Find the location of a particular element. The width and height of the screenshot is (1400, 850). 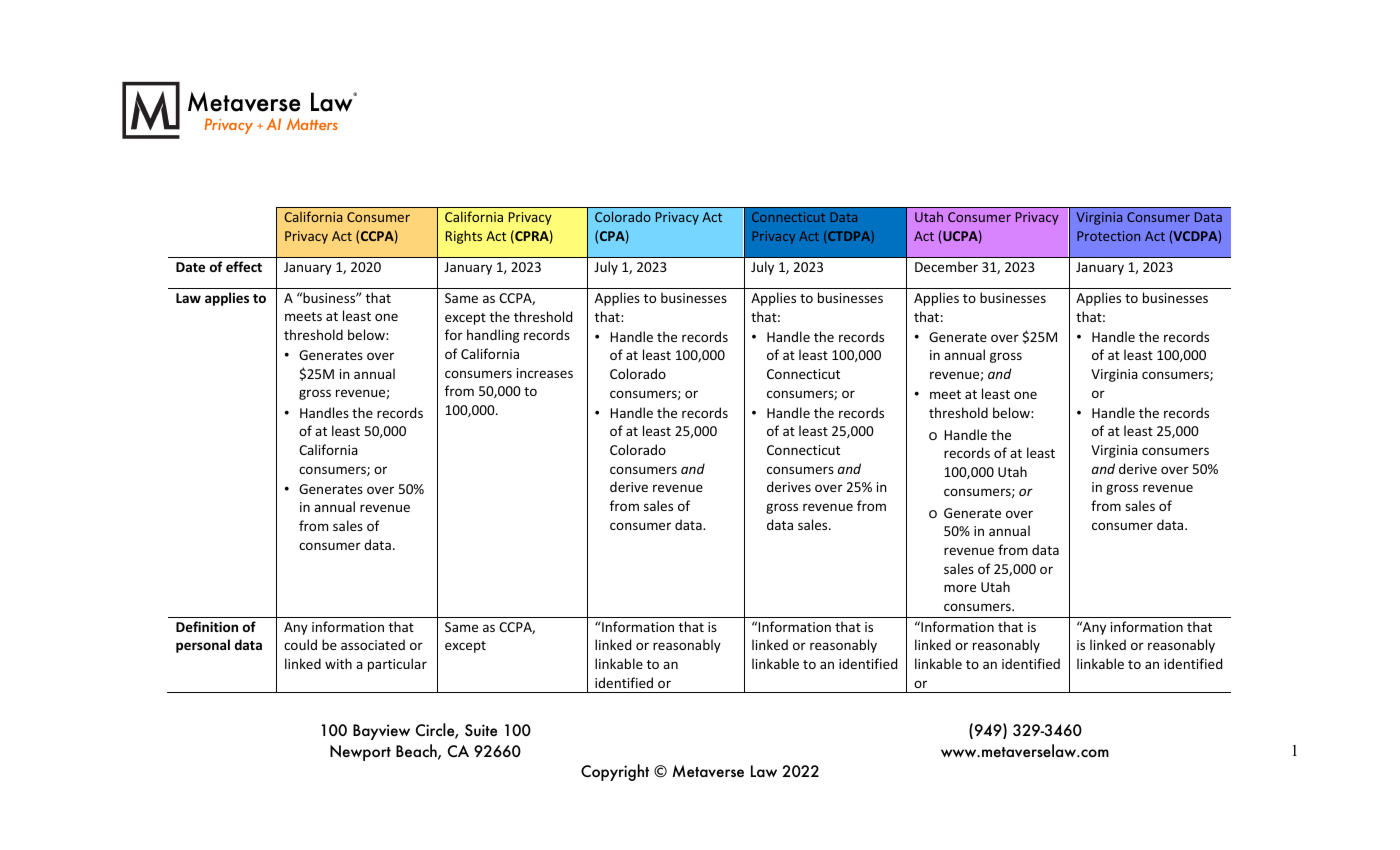

December is located at coordinates (946, 266).
